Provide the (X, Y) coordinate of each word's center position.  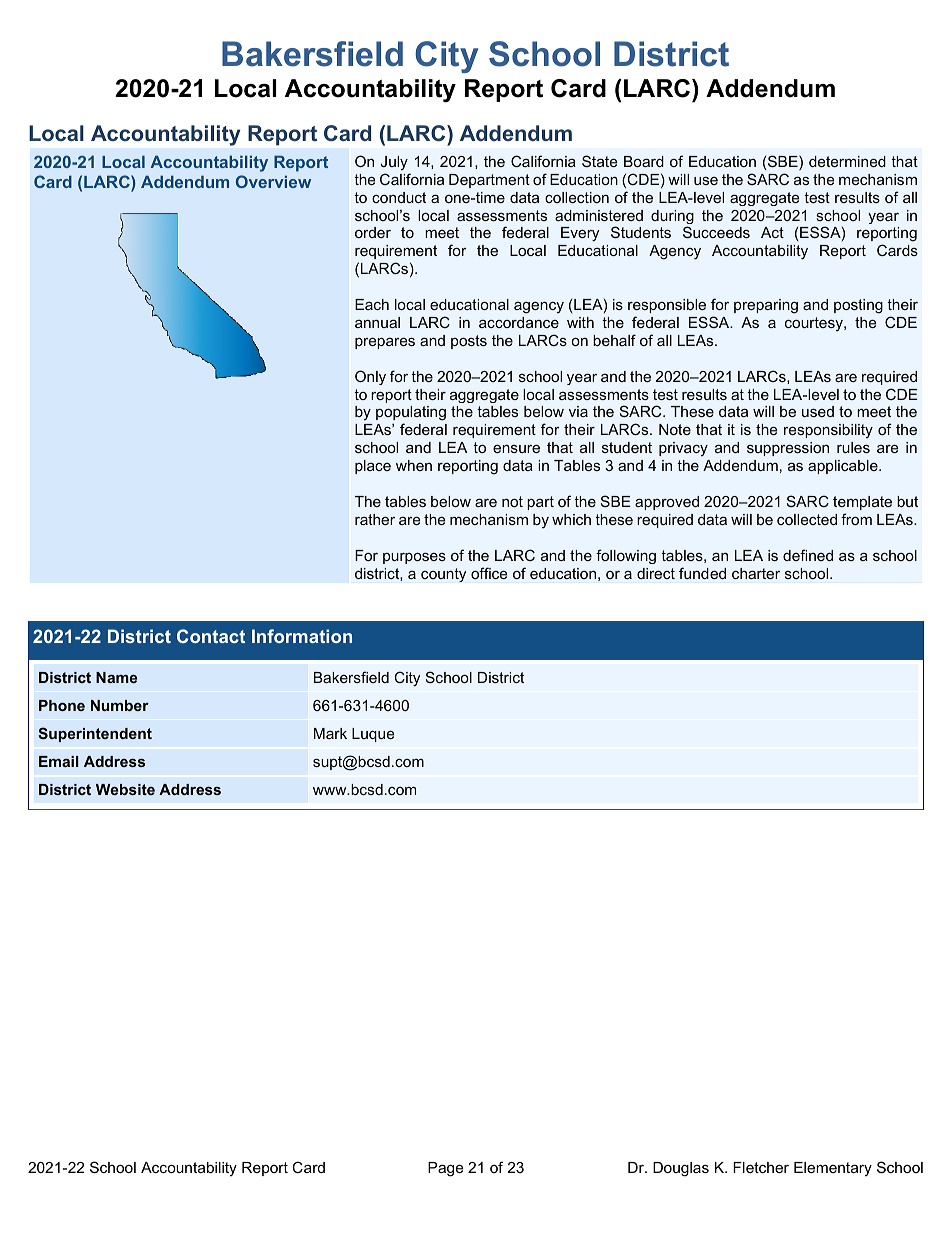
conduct (399, 197)
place (373, 467)
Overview (273, 181)
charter (756, 573)
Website (125, 789)
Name (116, 677)
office (489, 573)
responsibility (828, 431)
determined (847, 161)
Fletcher (761, 1167)
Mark (330, 733)
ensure (516, 449)
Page (445, 1169)
